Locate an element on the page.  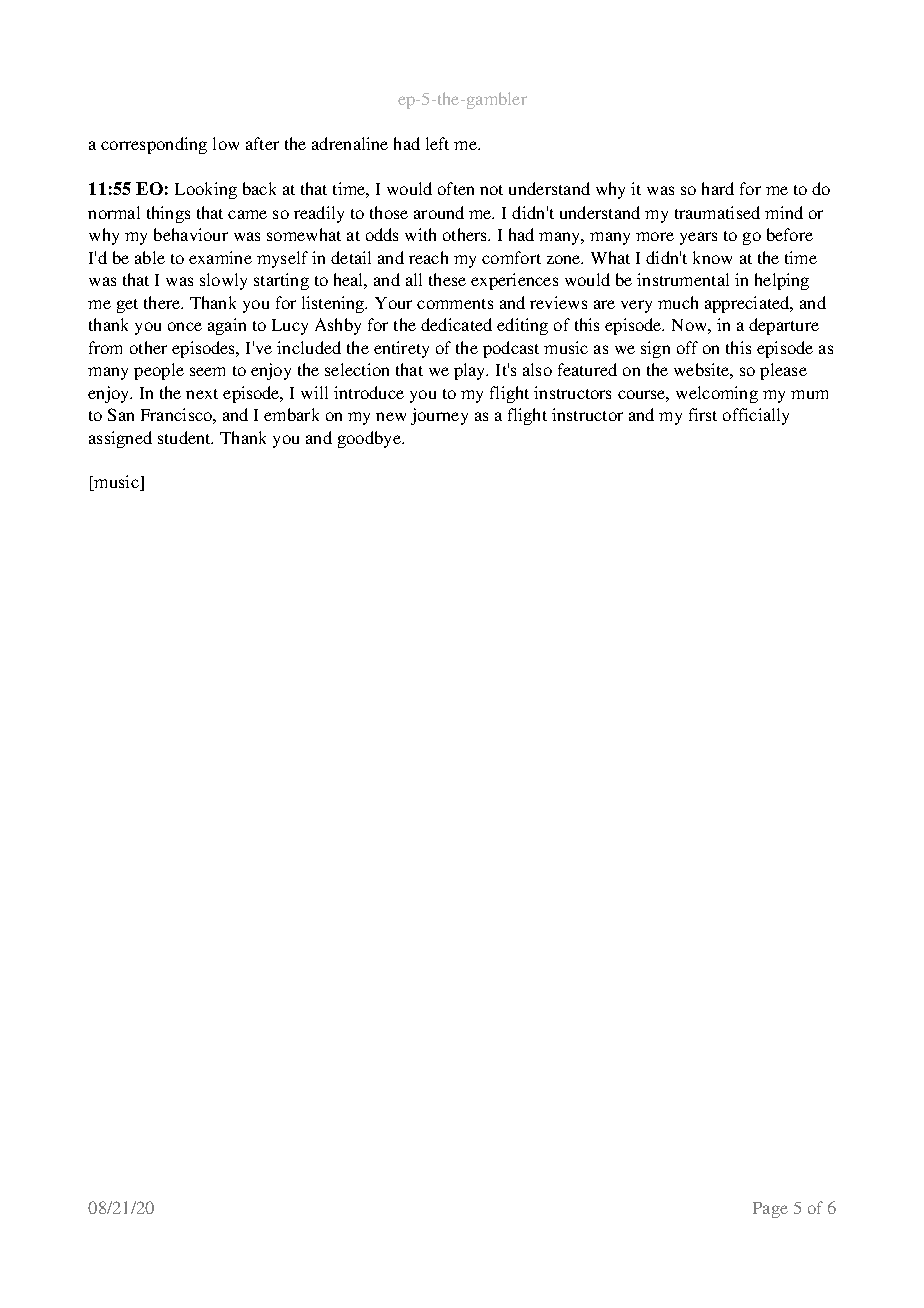
Looking is located at coordinates (206, 190).
